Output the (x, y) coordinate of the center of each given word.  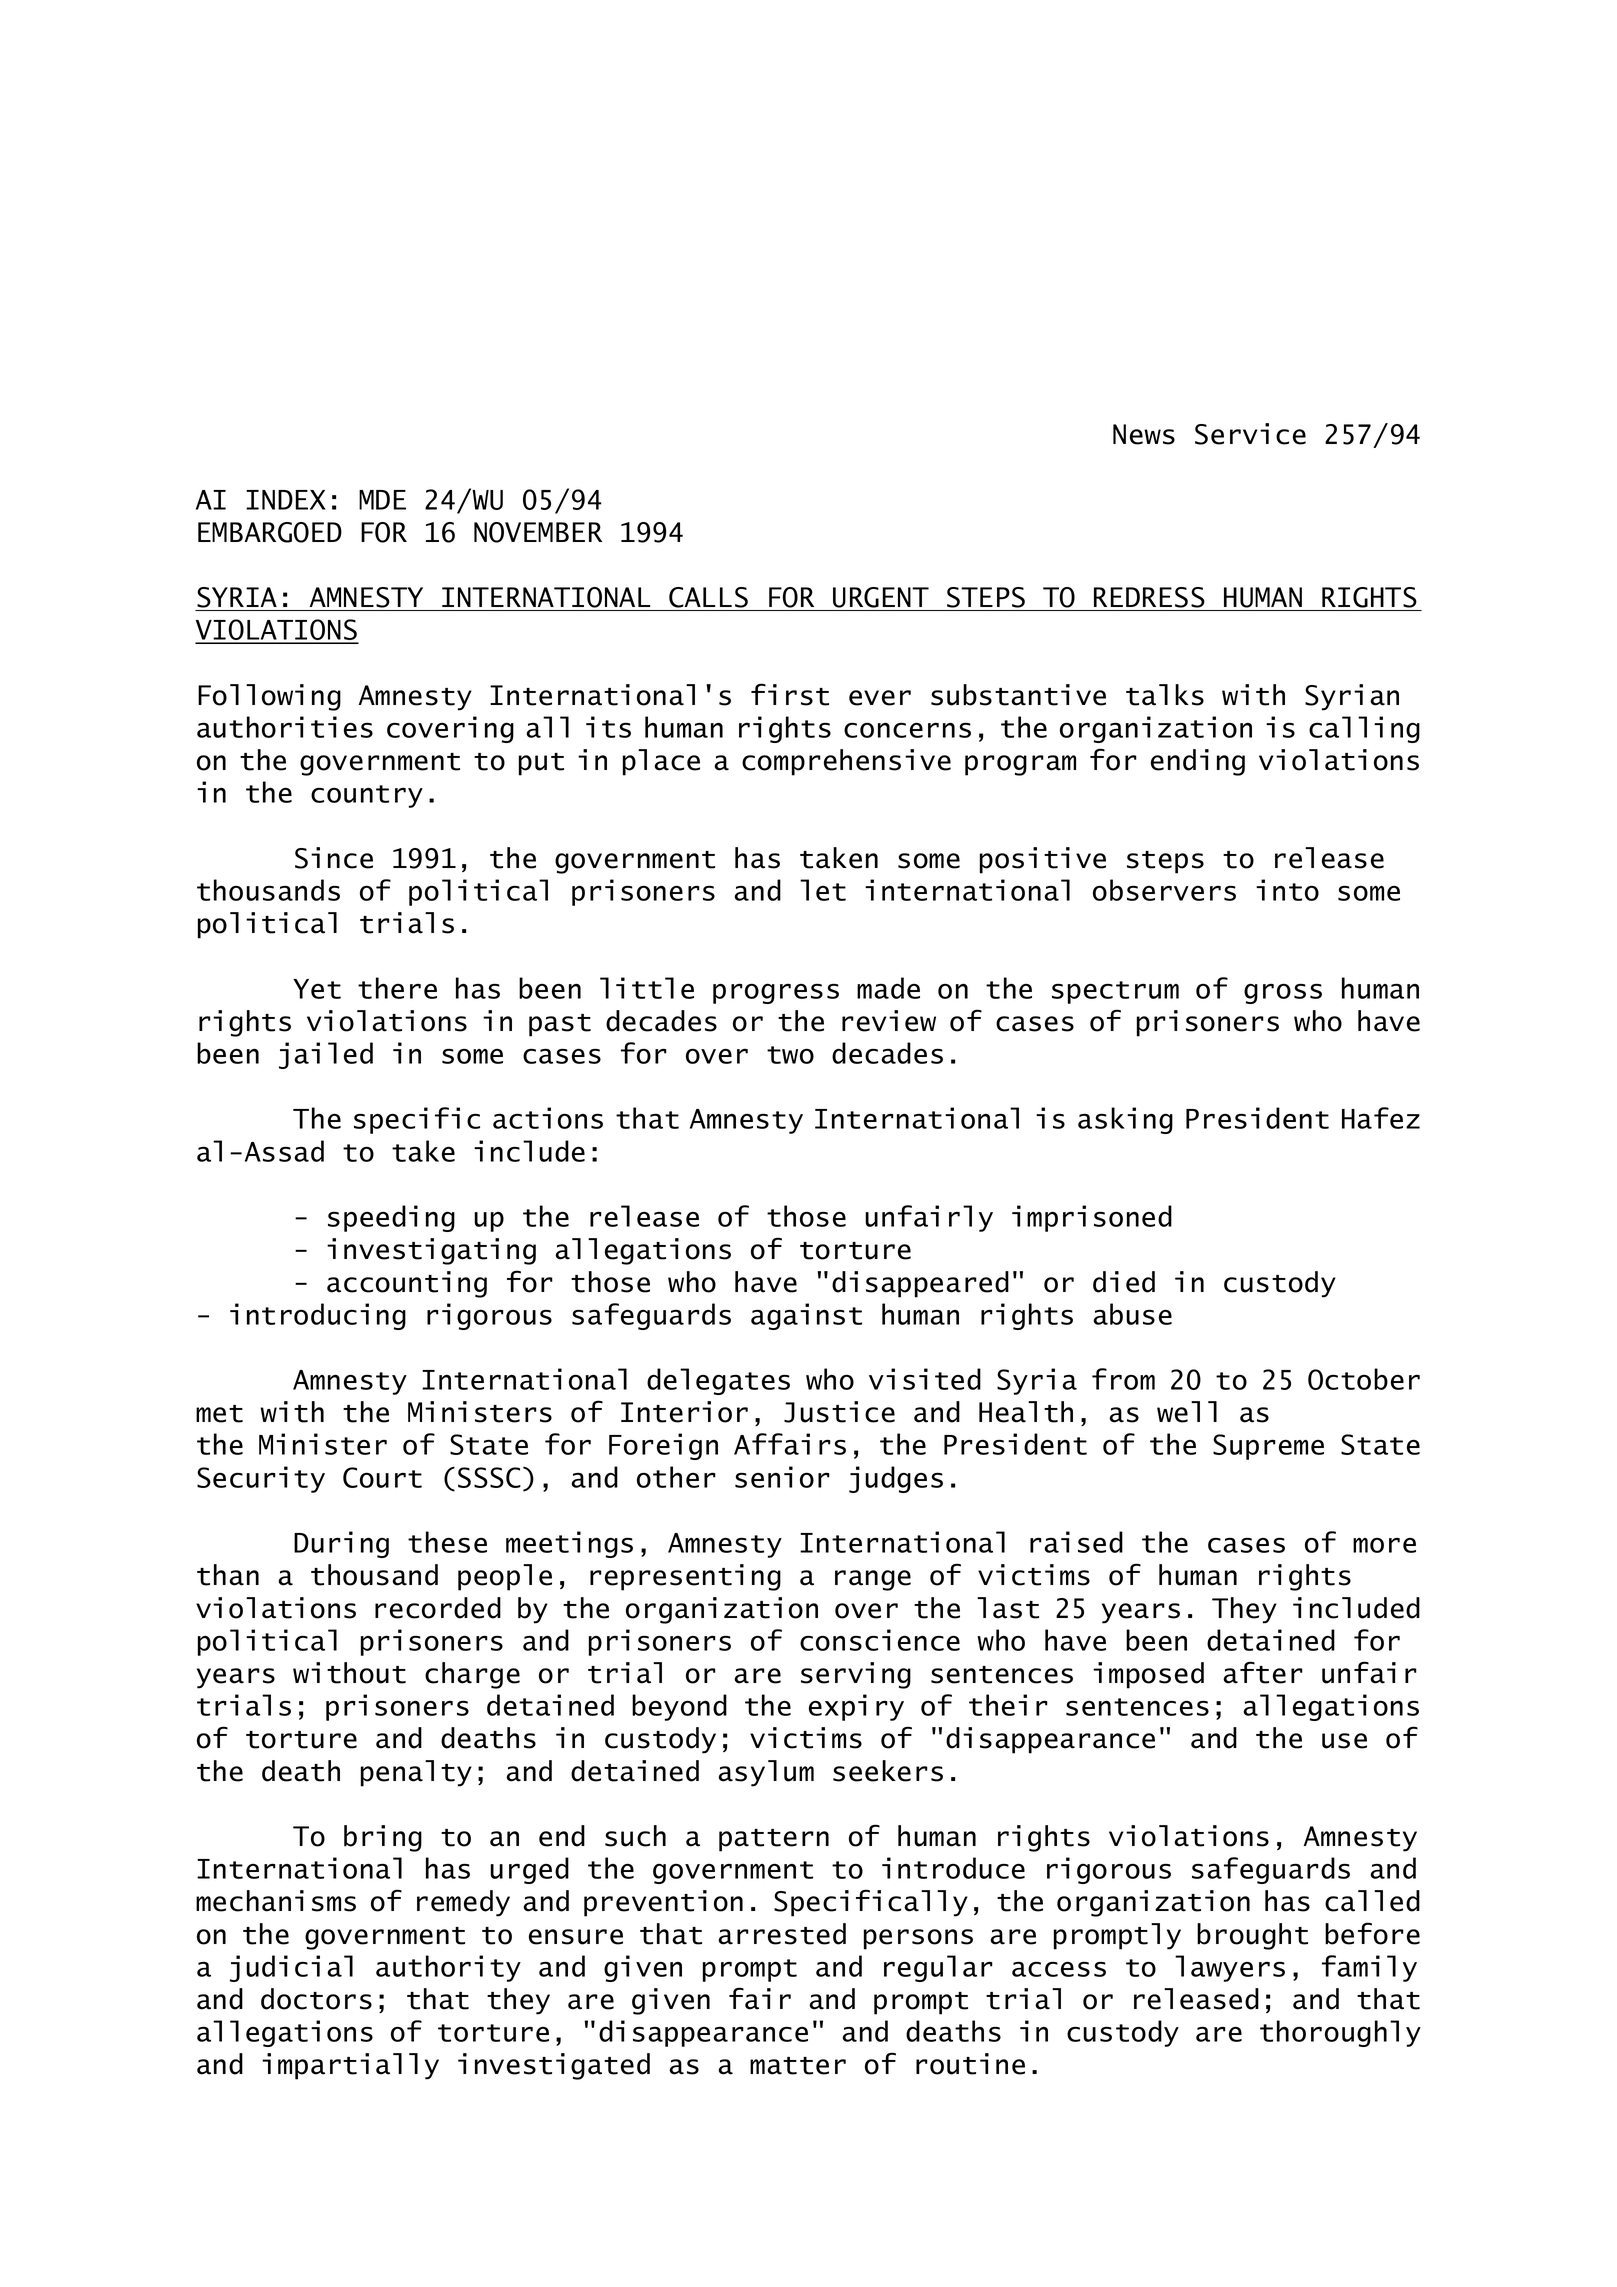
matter (798, 2066)
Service (1250, 434)
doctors (316, 1999)
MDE (382, 500)
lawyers (1230, 1968)
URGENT (881, 597)
